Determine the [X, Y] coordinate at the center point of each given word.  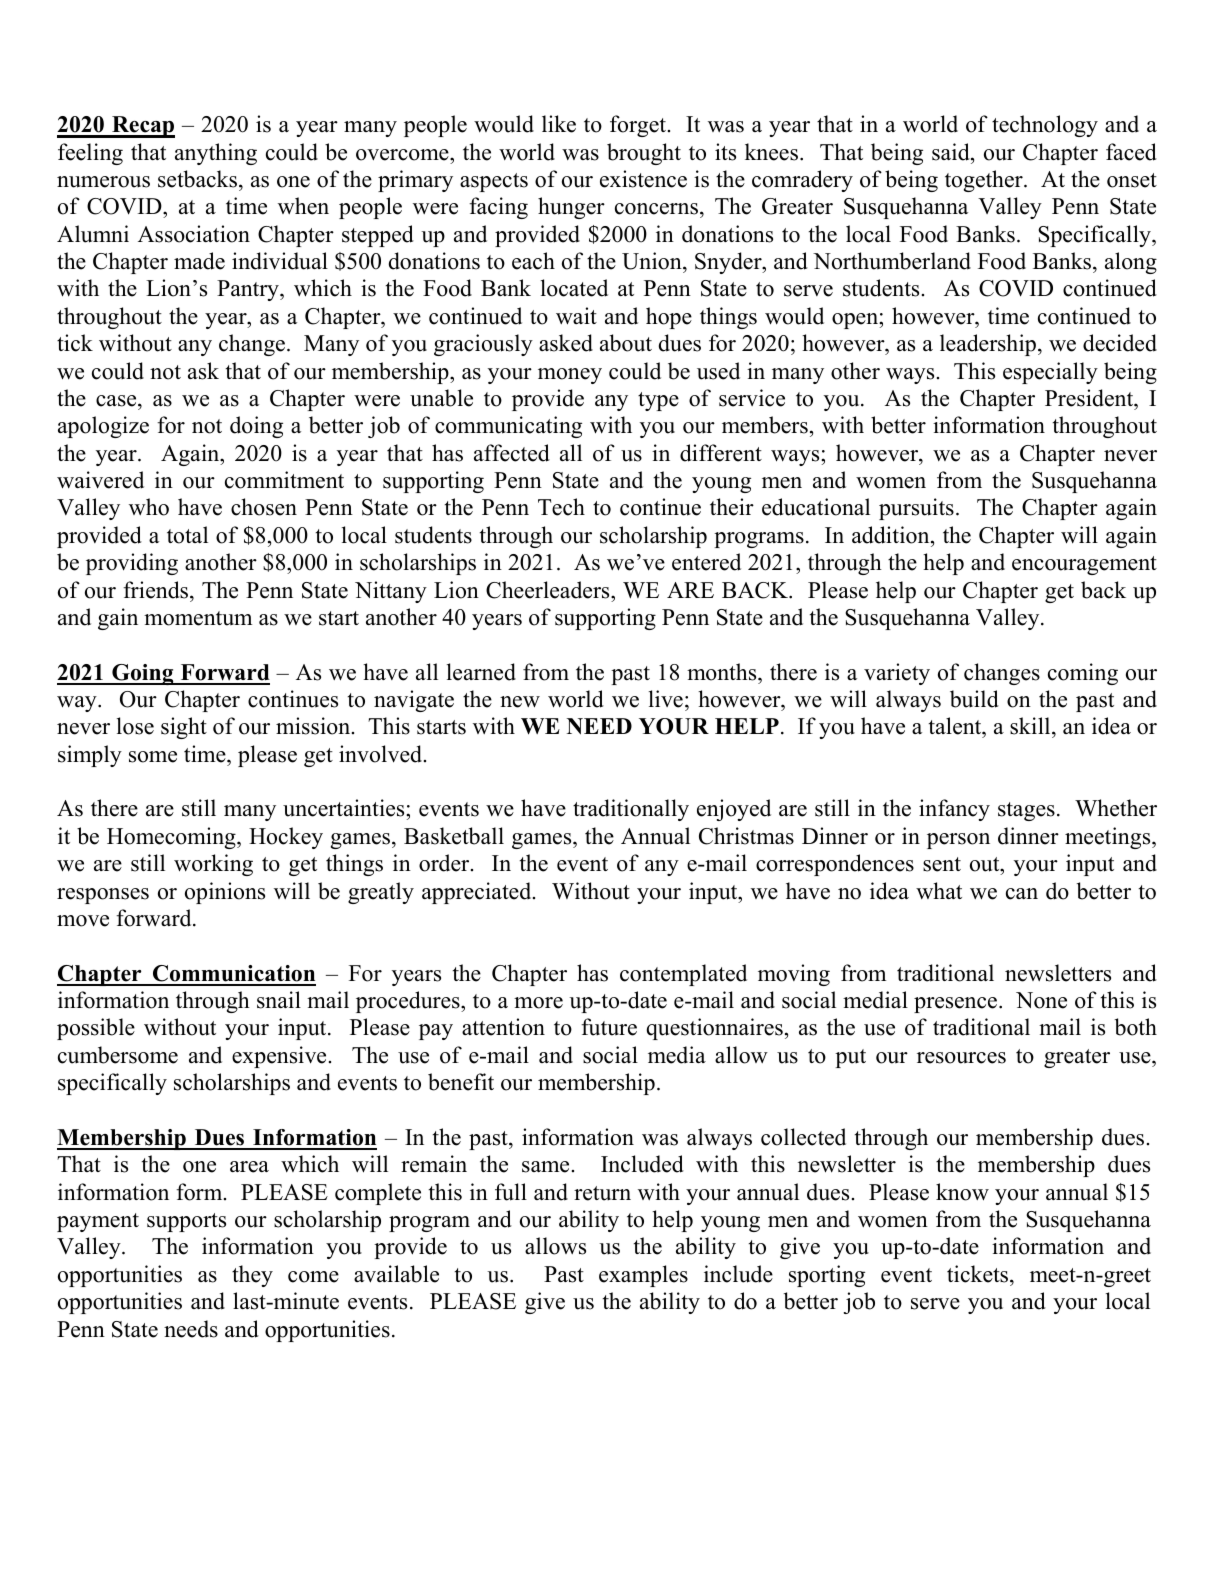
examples [643, 1276]
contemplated [683, 975]
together [985, 181]
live [666, 699]
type [658, 401]
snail [279, 1000]
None [1041, 1000]
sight [184, 728]
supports [186, 1222]
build [974, 699]
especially [1050, 373]
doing [256, 427]
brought [644, 154]
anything [216, 154]
